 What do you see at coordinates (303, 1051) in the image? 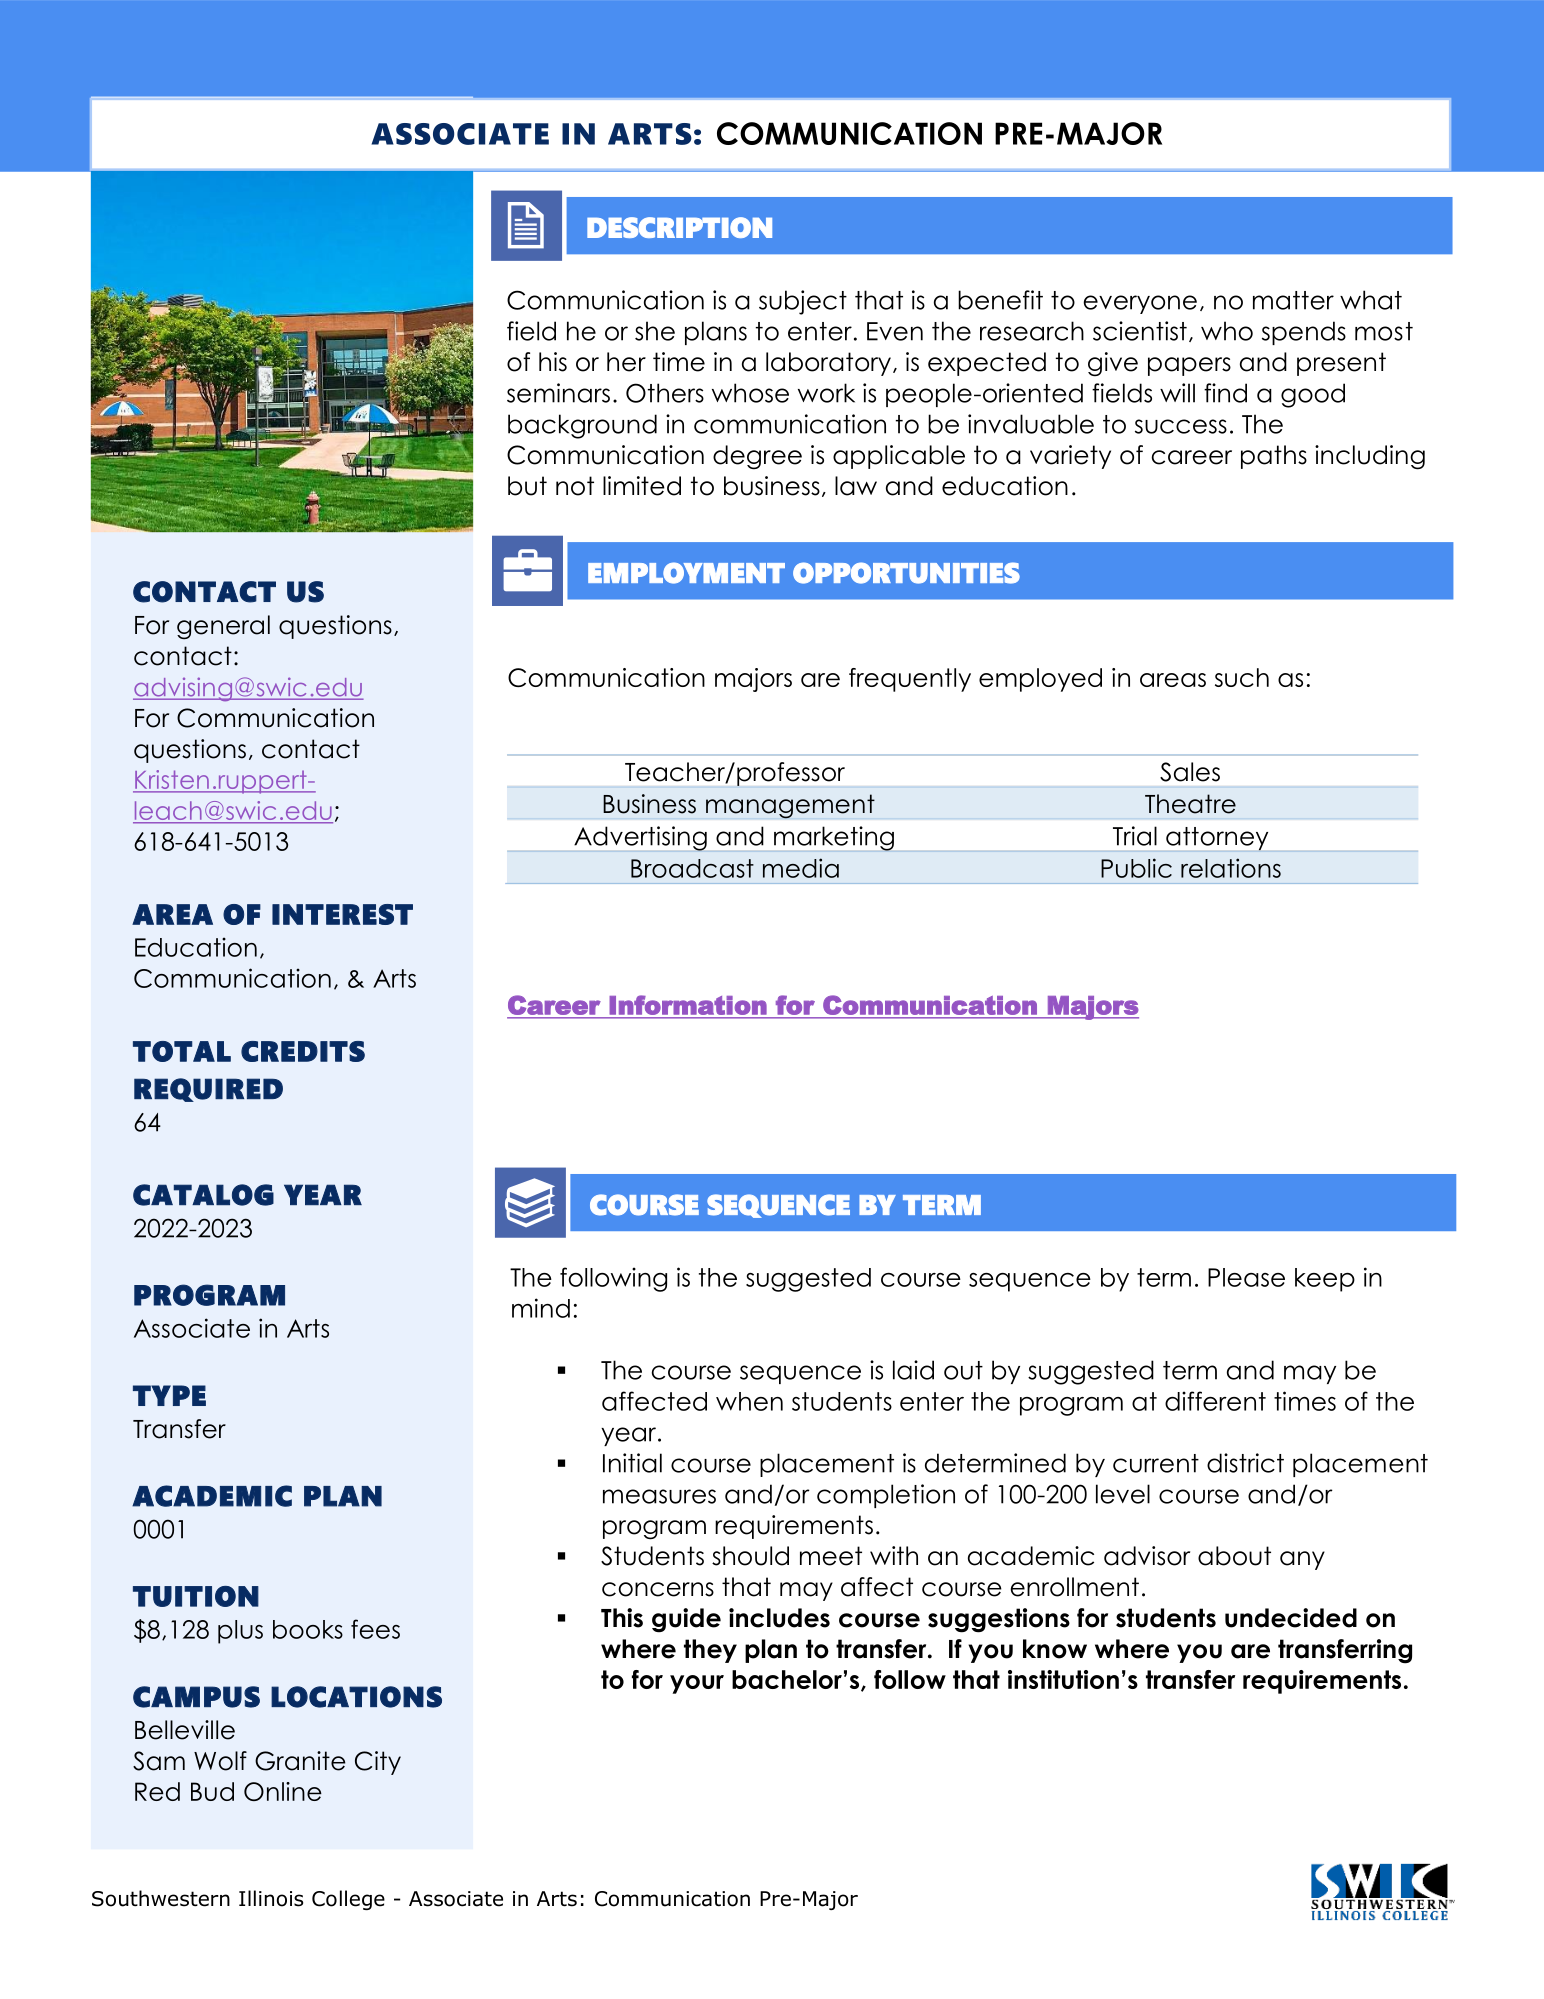
I see `CREDITS` at bounding box center [303, 1051].
